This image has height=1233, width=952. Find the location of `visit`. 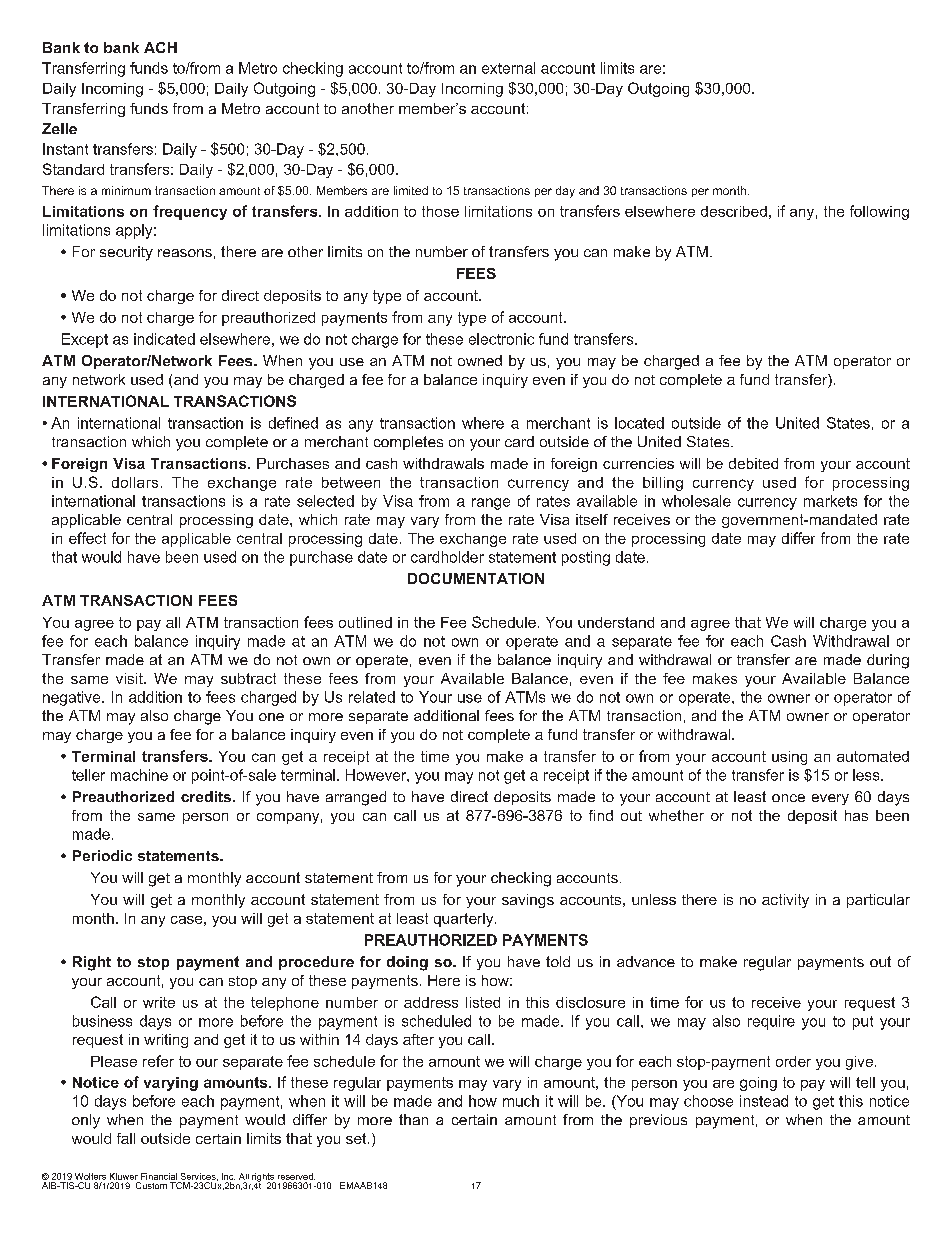

visit is located at coordinates (130, 678).
